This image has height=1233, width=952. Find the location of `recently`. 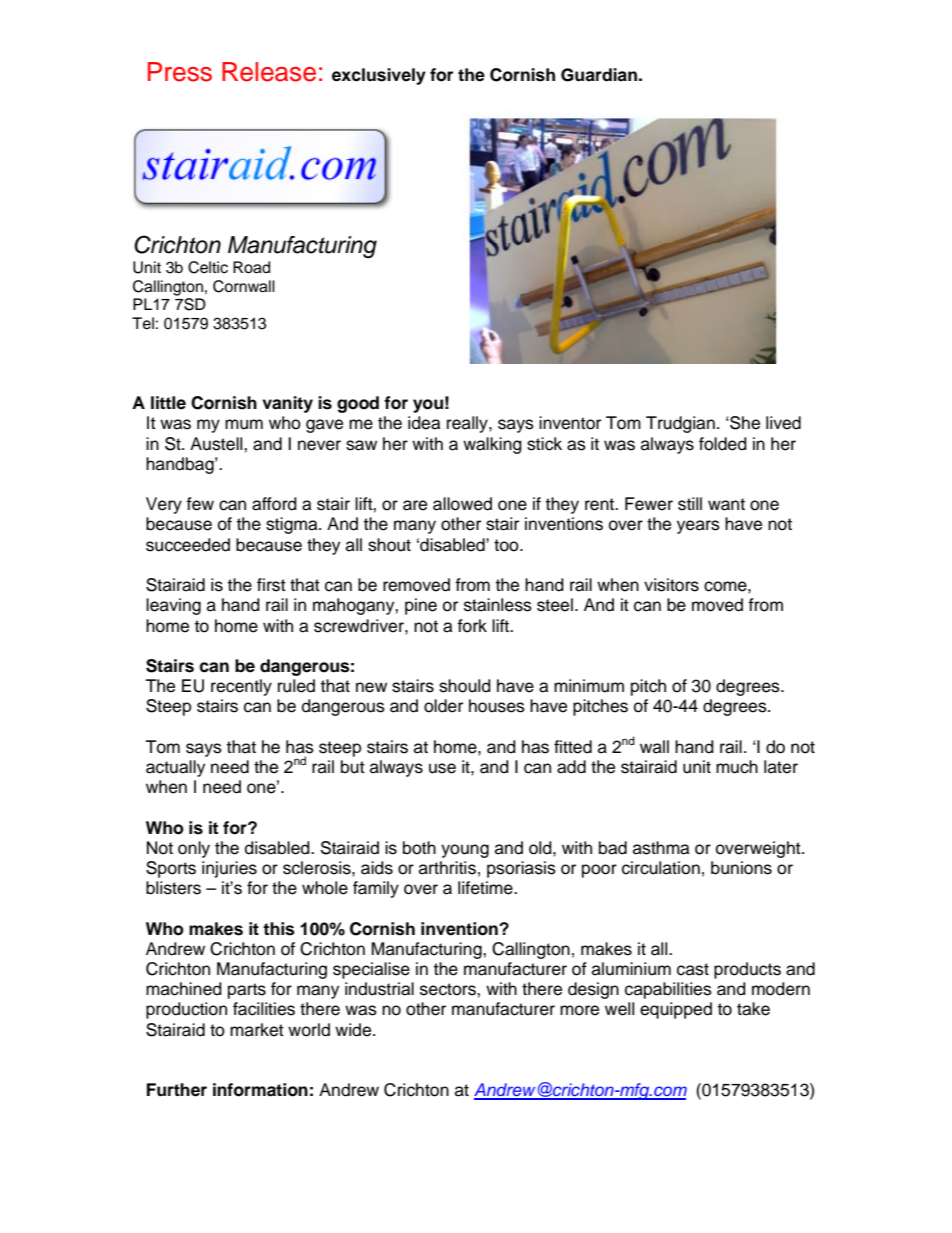

recently is located at coordinates (241, 687).
